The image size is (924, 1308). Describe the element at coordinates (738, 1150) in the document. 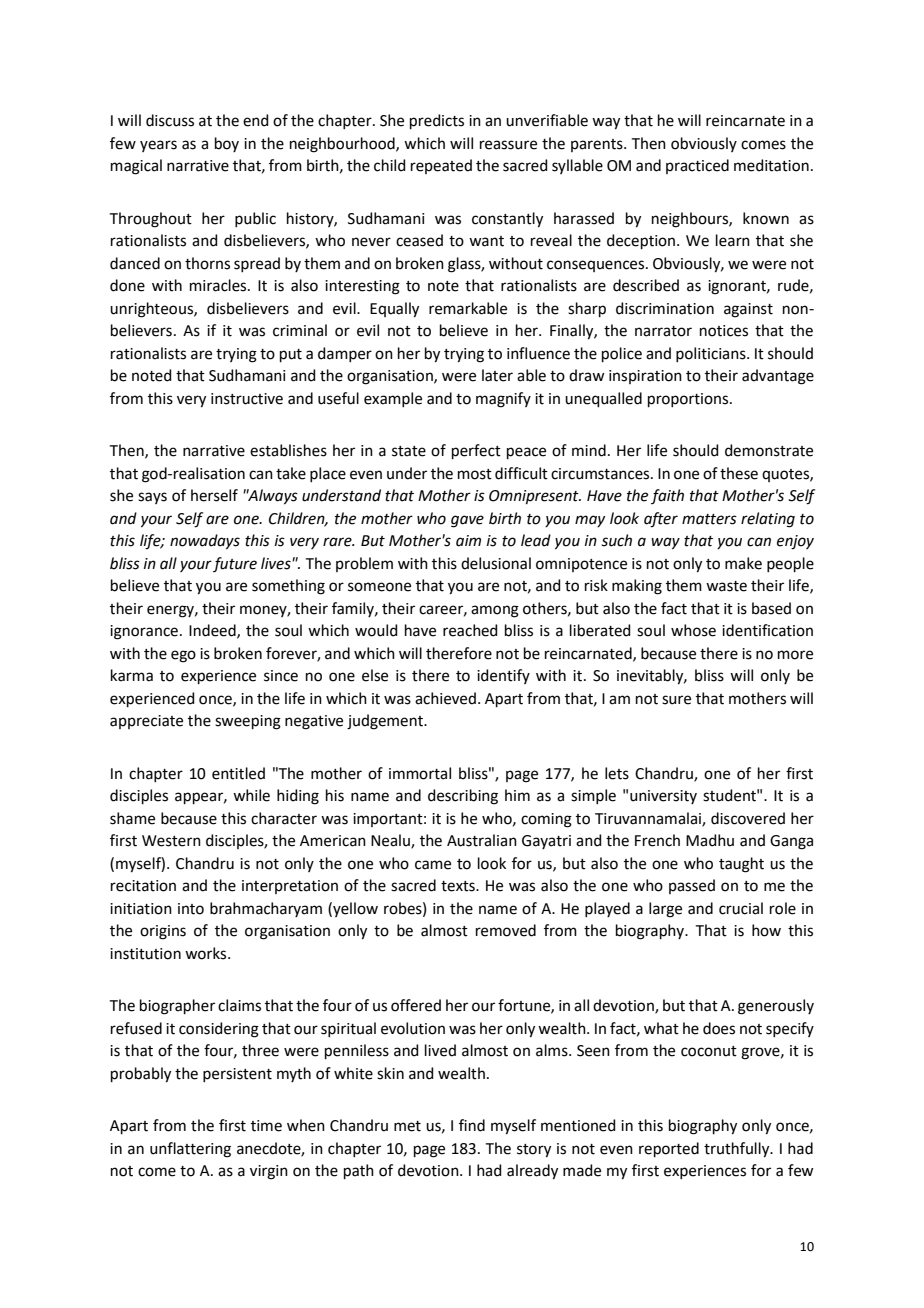

I see `truthfully` at that location.
